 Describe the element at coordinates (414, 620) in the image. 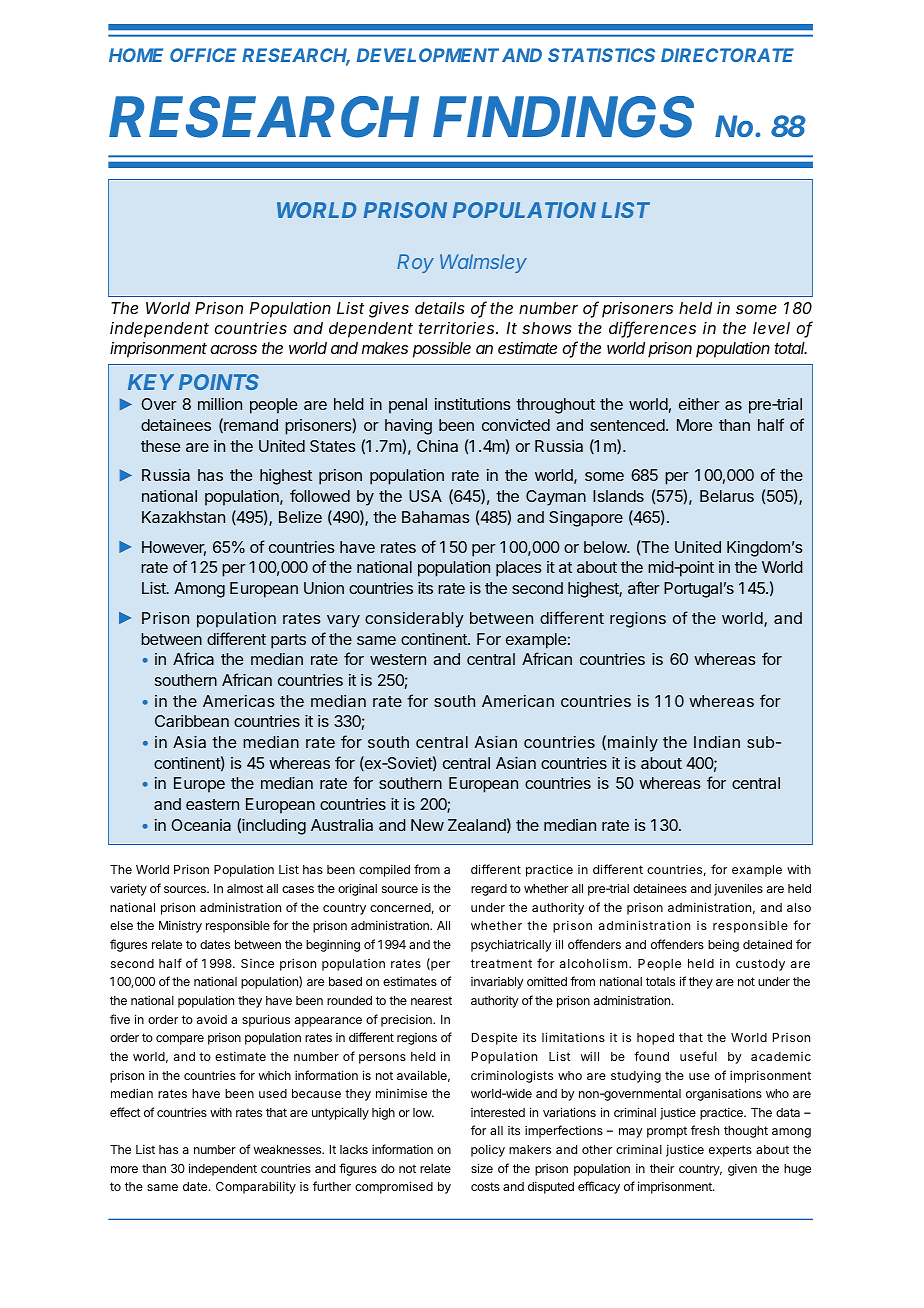

I see `considerably` at that location.
